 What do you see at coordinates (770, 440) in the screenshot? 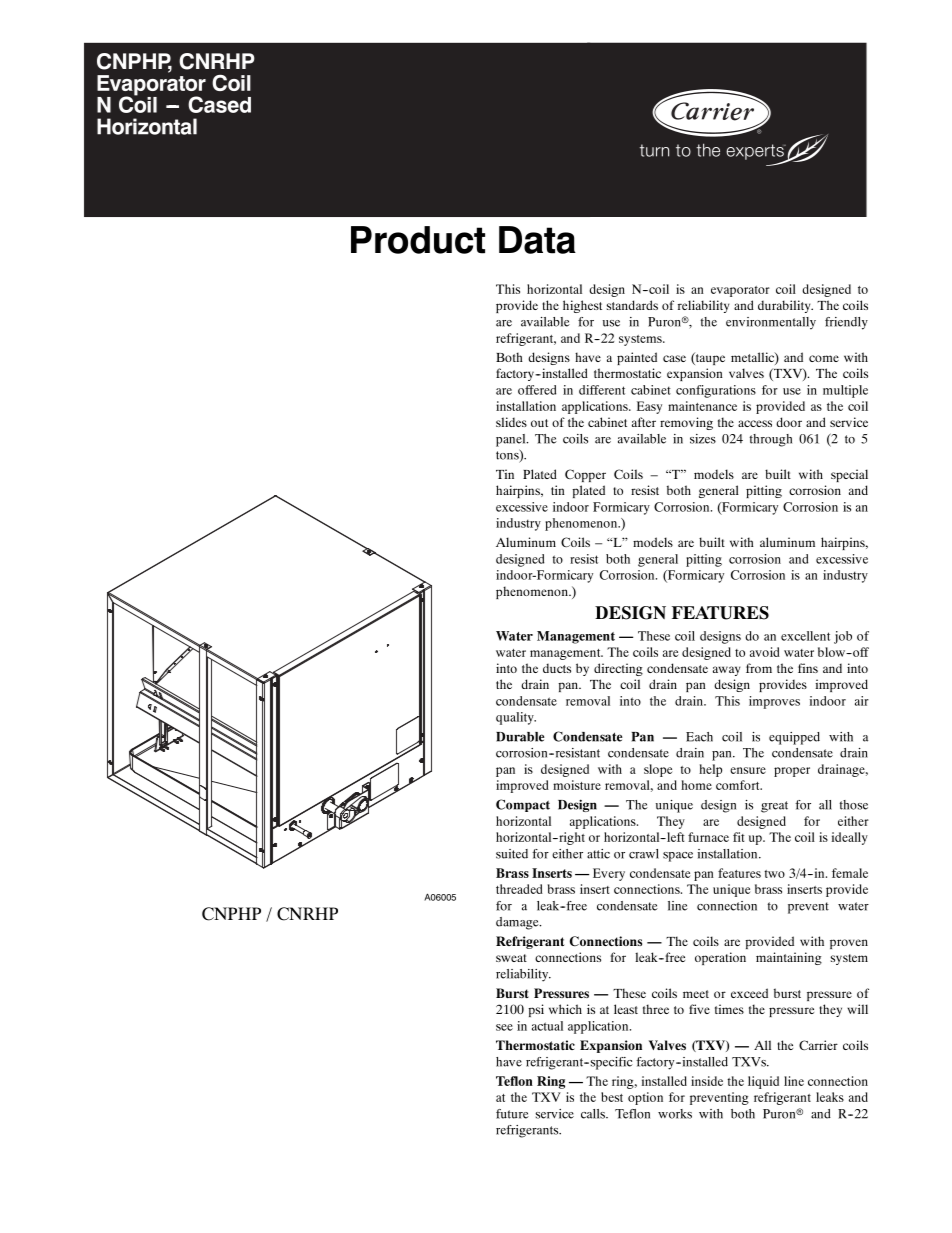
I see `through` at bounding box center [770, 440].
